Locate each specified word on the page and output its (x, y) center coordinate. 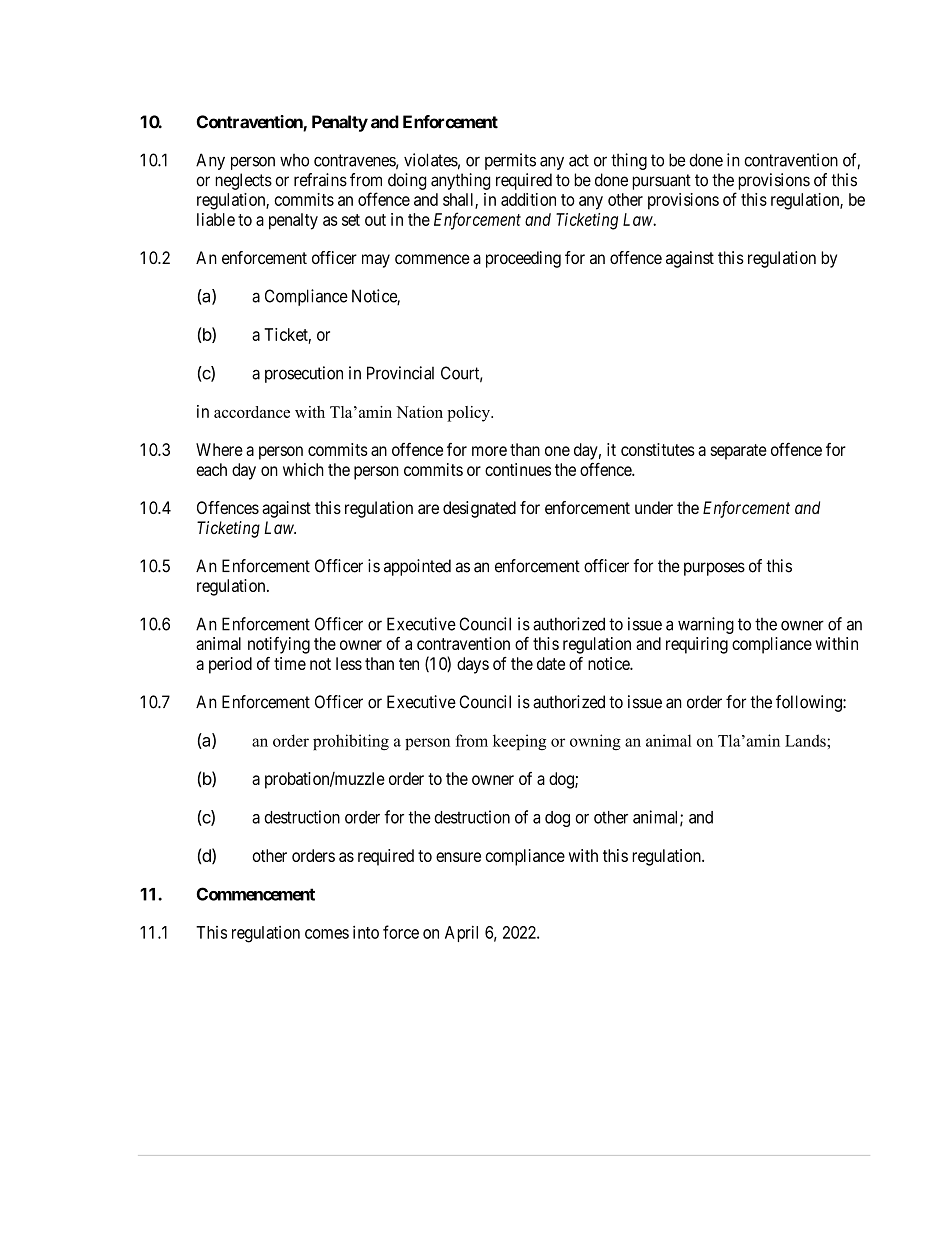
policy (470, 414)
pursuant (661, 182)
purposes (714, 569)
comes (327, 934)
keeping (519, 742)
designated (479, 509)
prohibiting (351, 742)
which (303, 469)
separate (739, 452)
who (294, 160)
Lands (806, 740)
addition (528, 199)
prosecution (304, 374)
